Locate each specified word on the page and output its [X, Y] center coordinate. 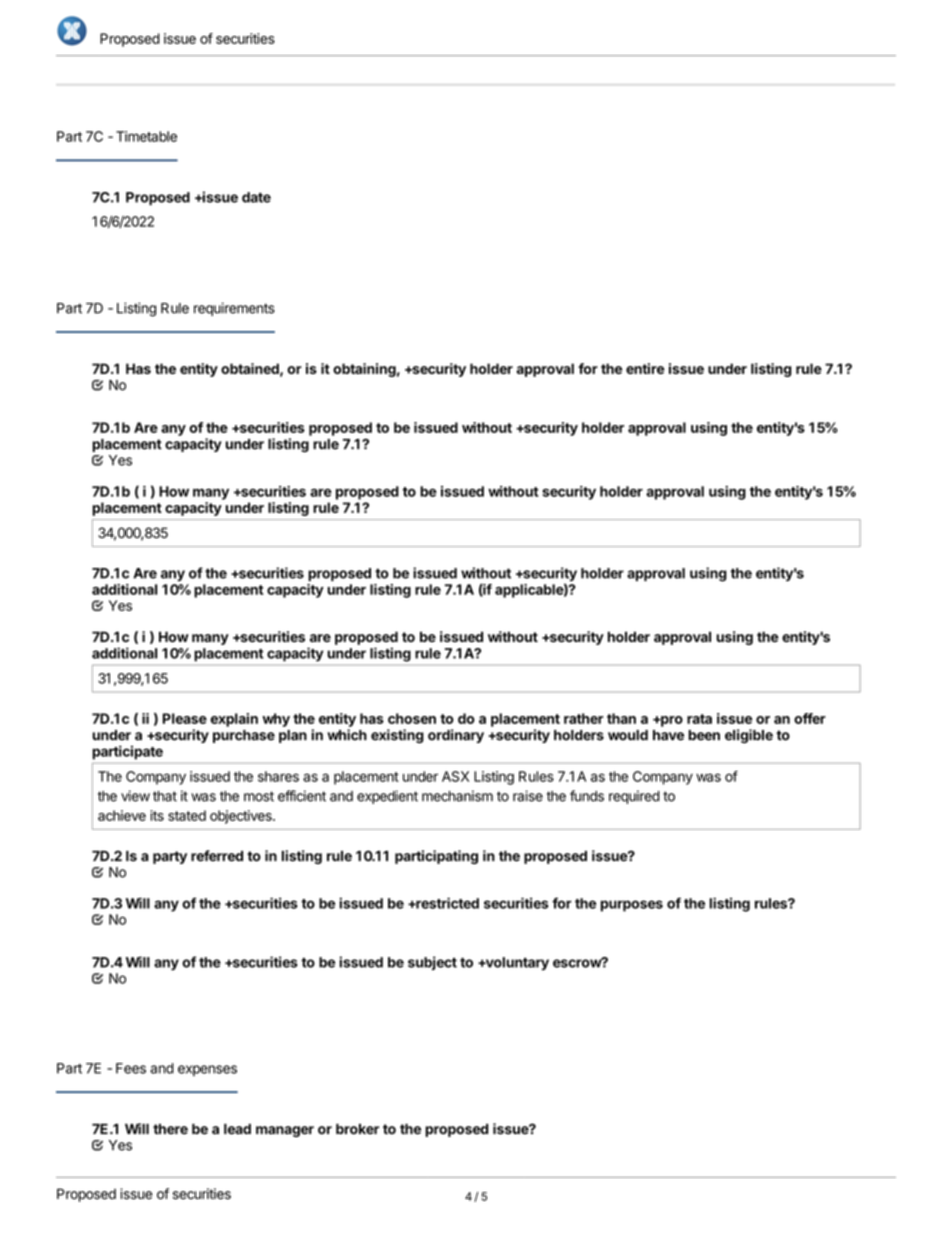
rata [699, 719]
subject [432, 963]
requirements [234, 309]
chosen [412, 718]
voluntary [516, 964]
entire [645, 368]
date [256, 197]
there [170, 1129]
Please [185, 718]
